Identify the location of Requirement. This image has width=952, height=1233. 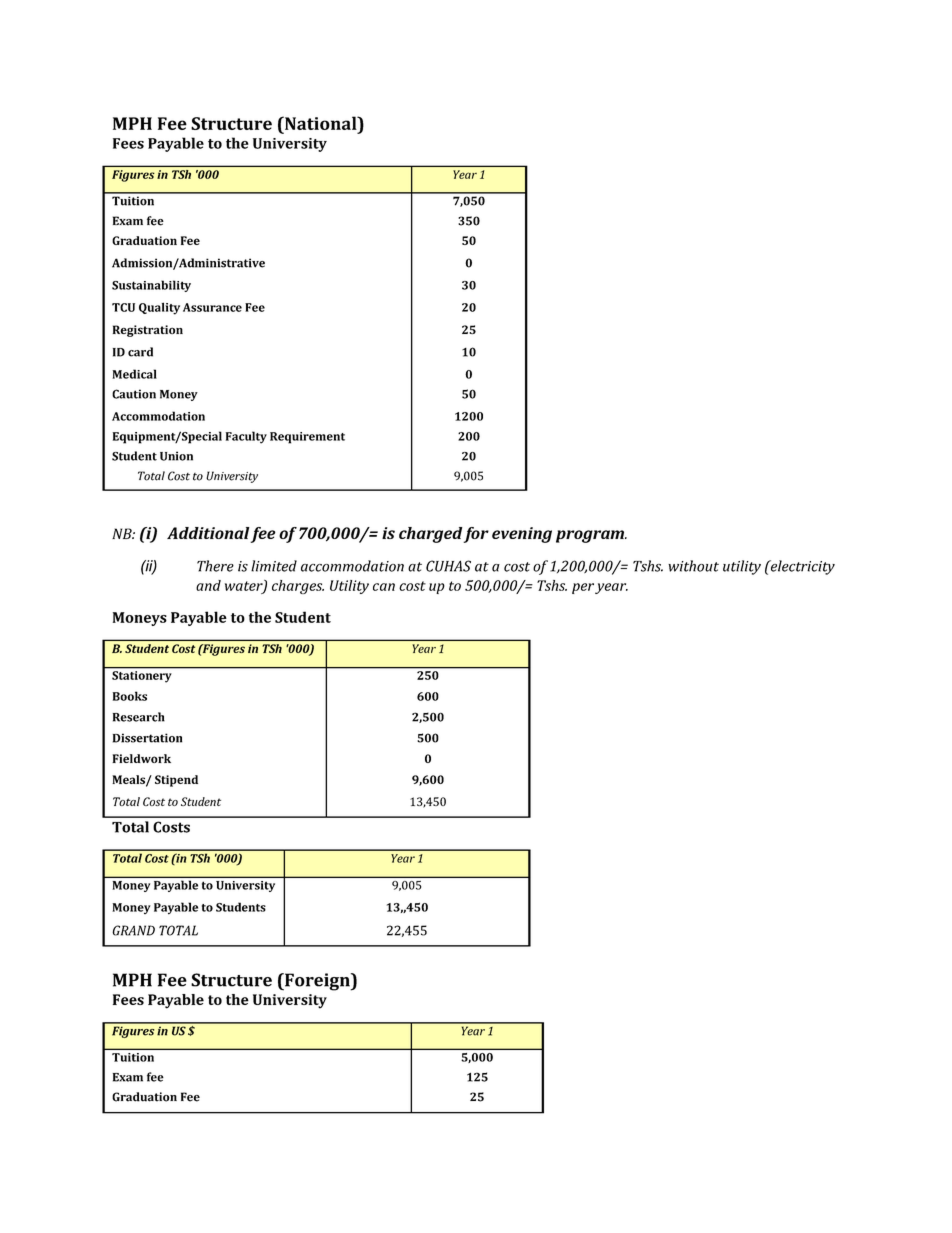
(307, 438).
